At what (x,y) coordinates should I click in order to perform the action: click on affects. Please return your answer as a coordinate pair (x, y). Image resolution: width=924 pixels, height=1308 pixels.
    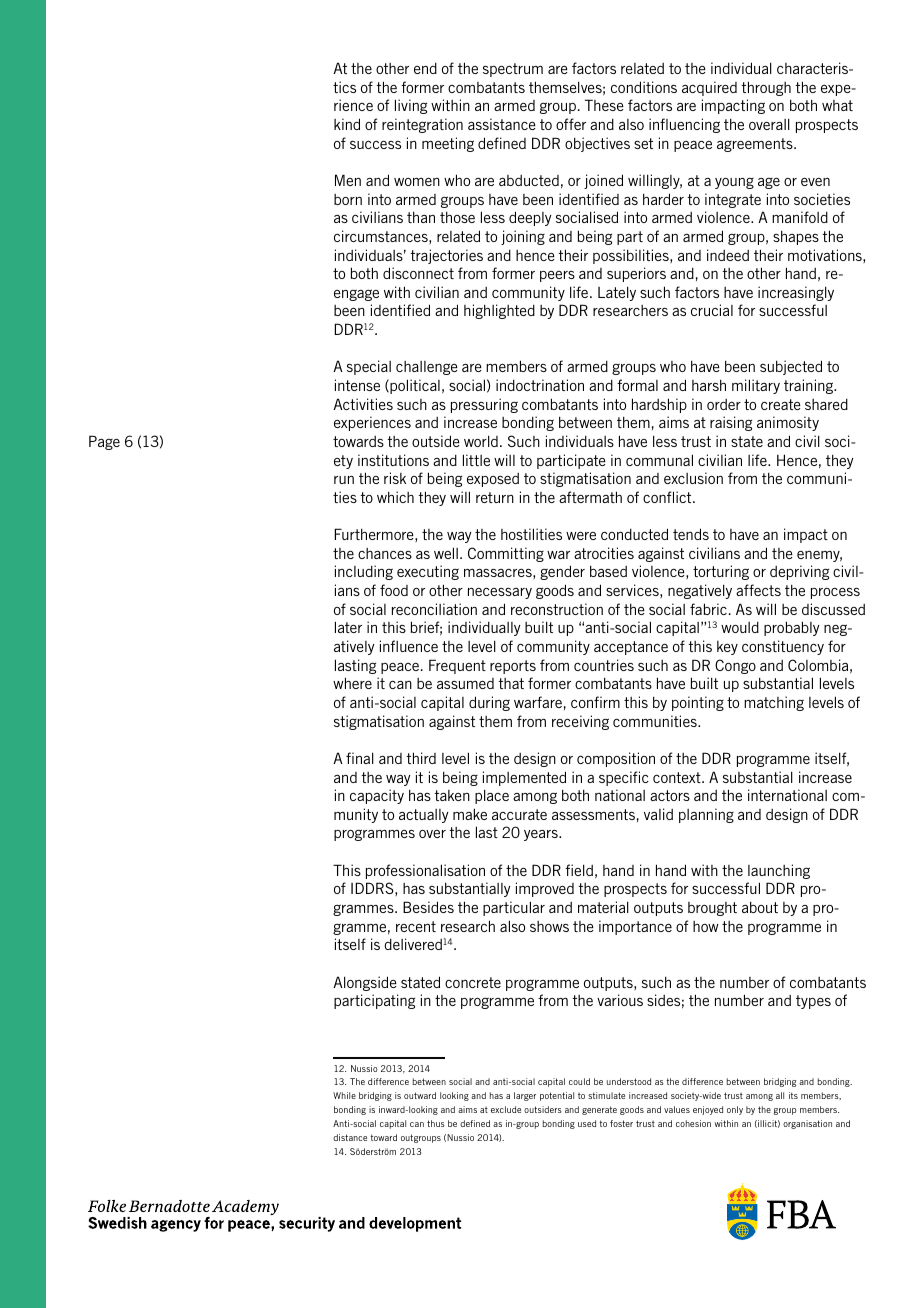
    Looking at the image, I should click on (758, 590).
